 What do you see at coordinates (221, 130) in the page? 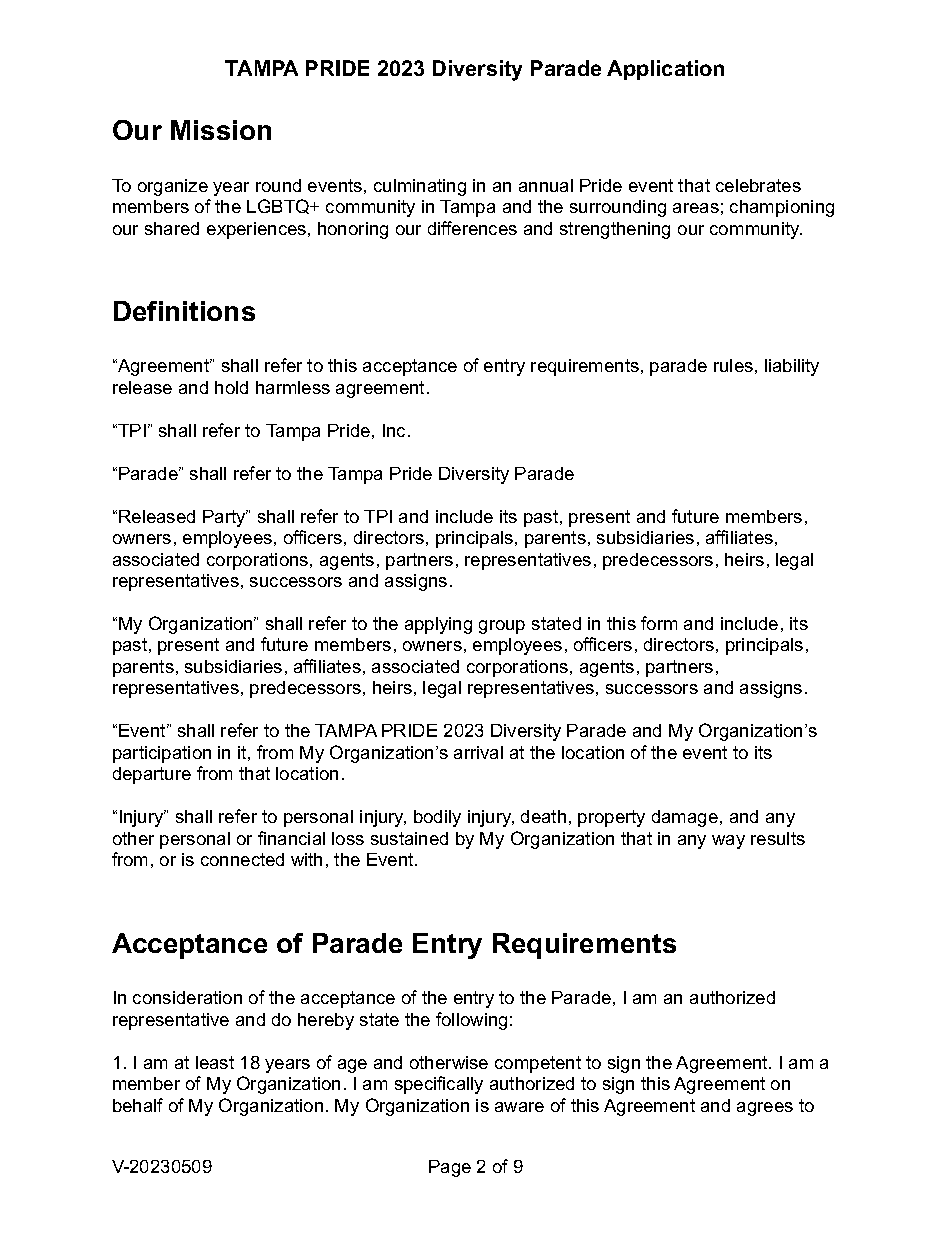
I see `Mission` at bounding box center [221, 130].
